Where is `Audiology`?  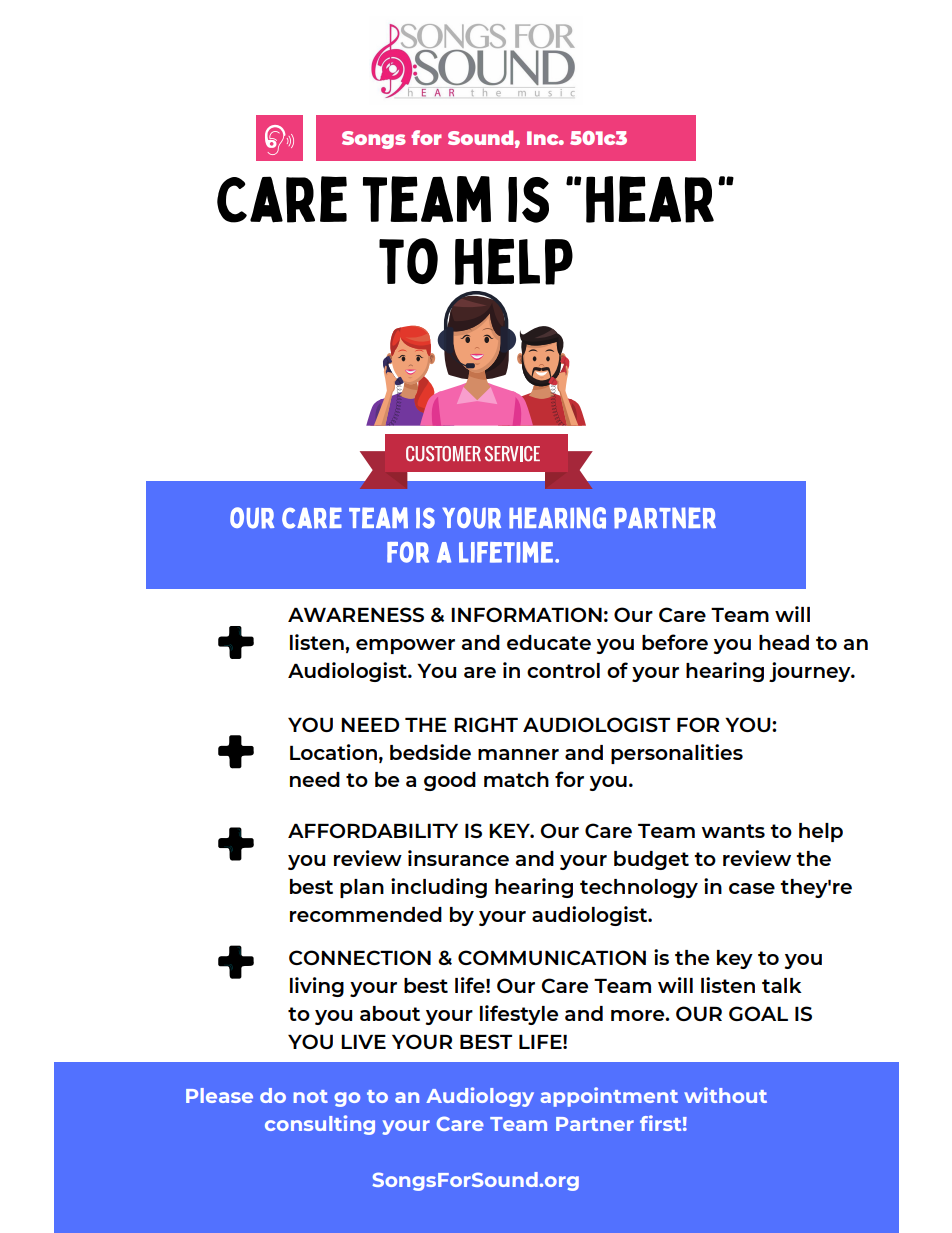
Audiology is located at coordinates (480, 1097).
